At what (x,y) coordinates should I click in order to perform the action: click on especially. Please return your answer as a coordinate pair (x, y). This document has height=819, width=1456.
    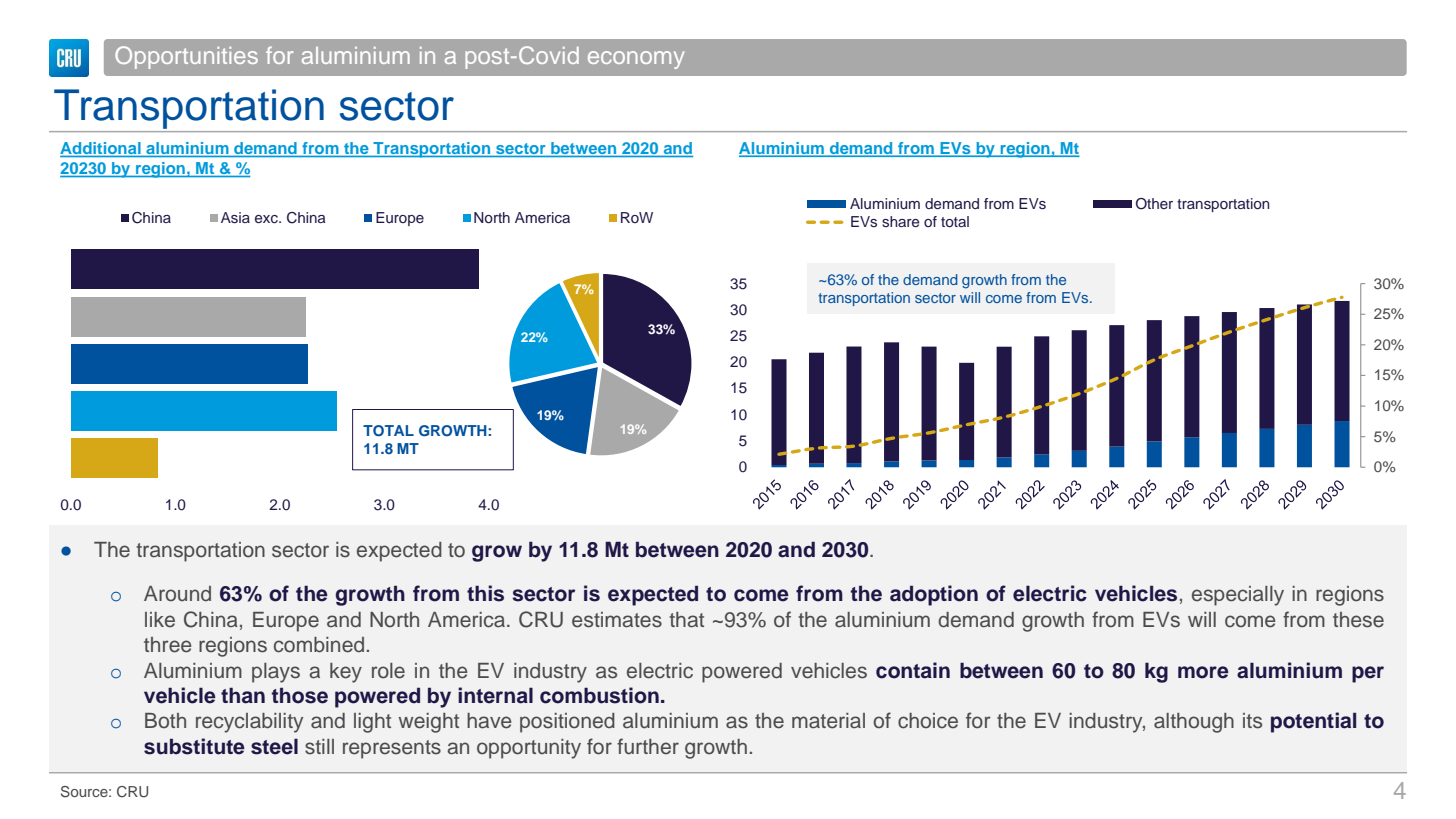
    Looking at the image, I should click on (1238, 596).
